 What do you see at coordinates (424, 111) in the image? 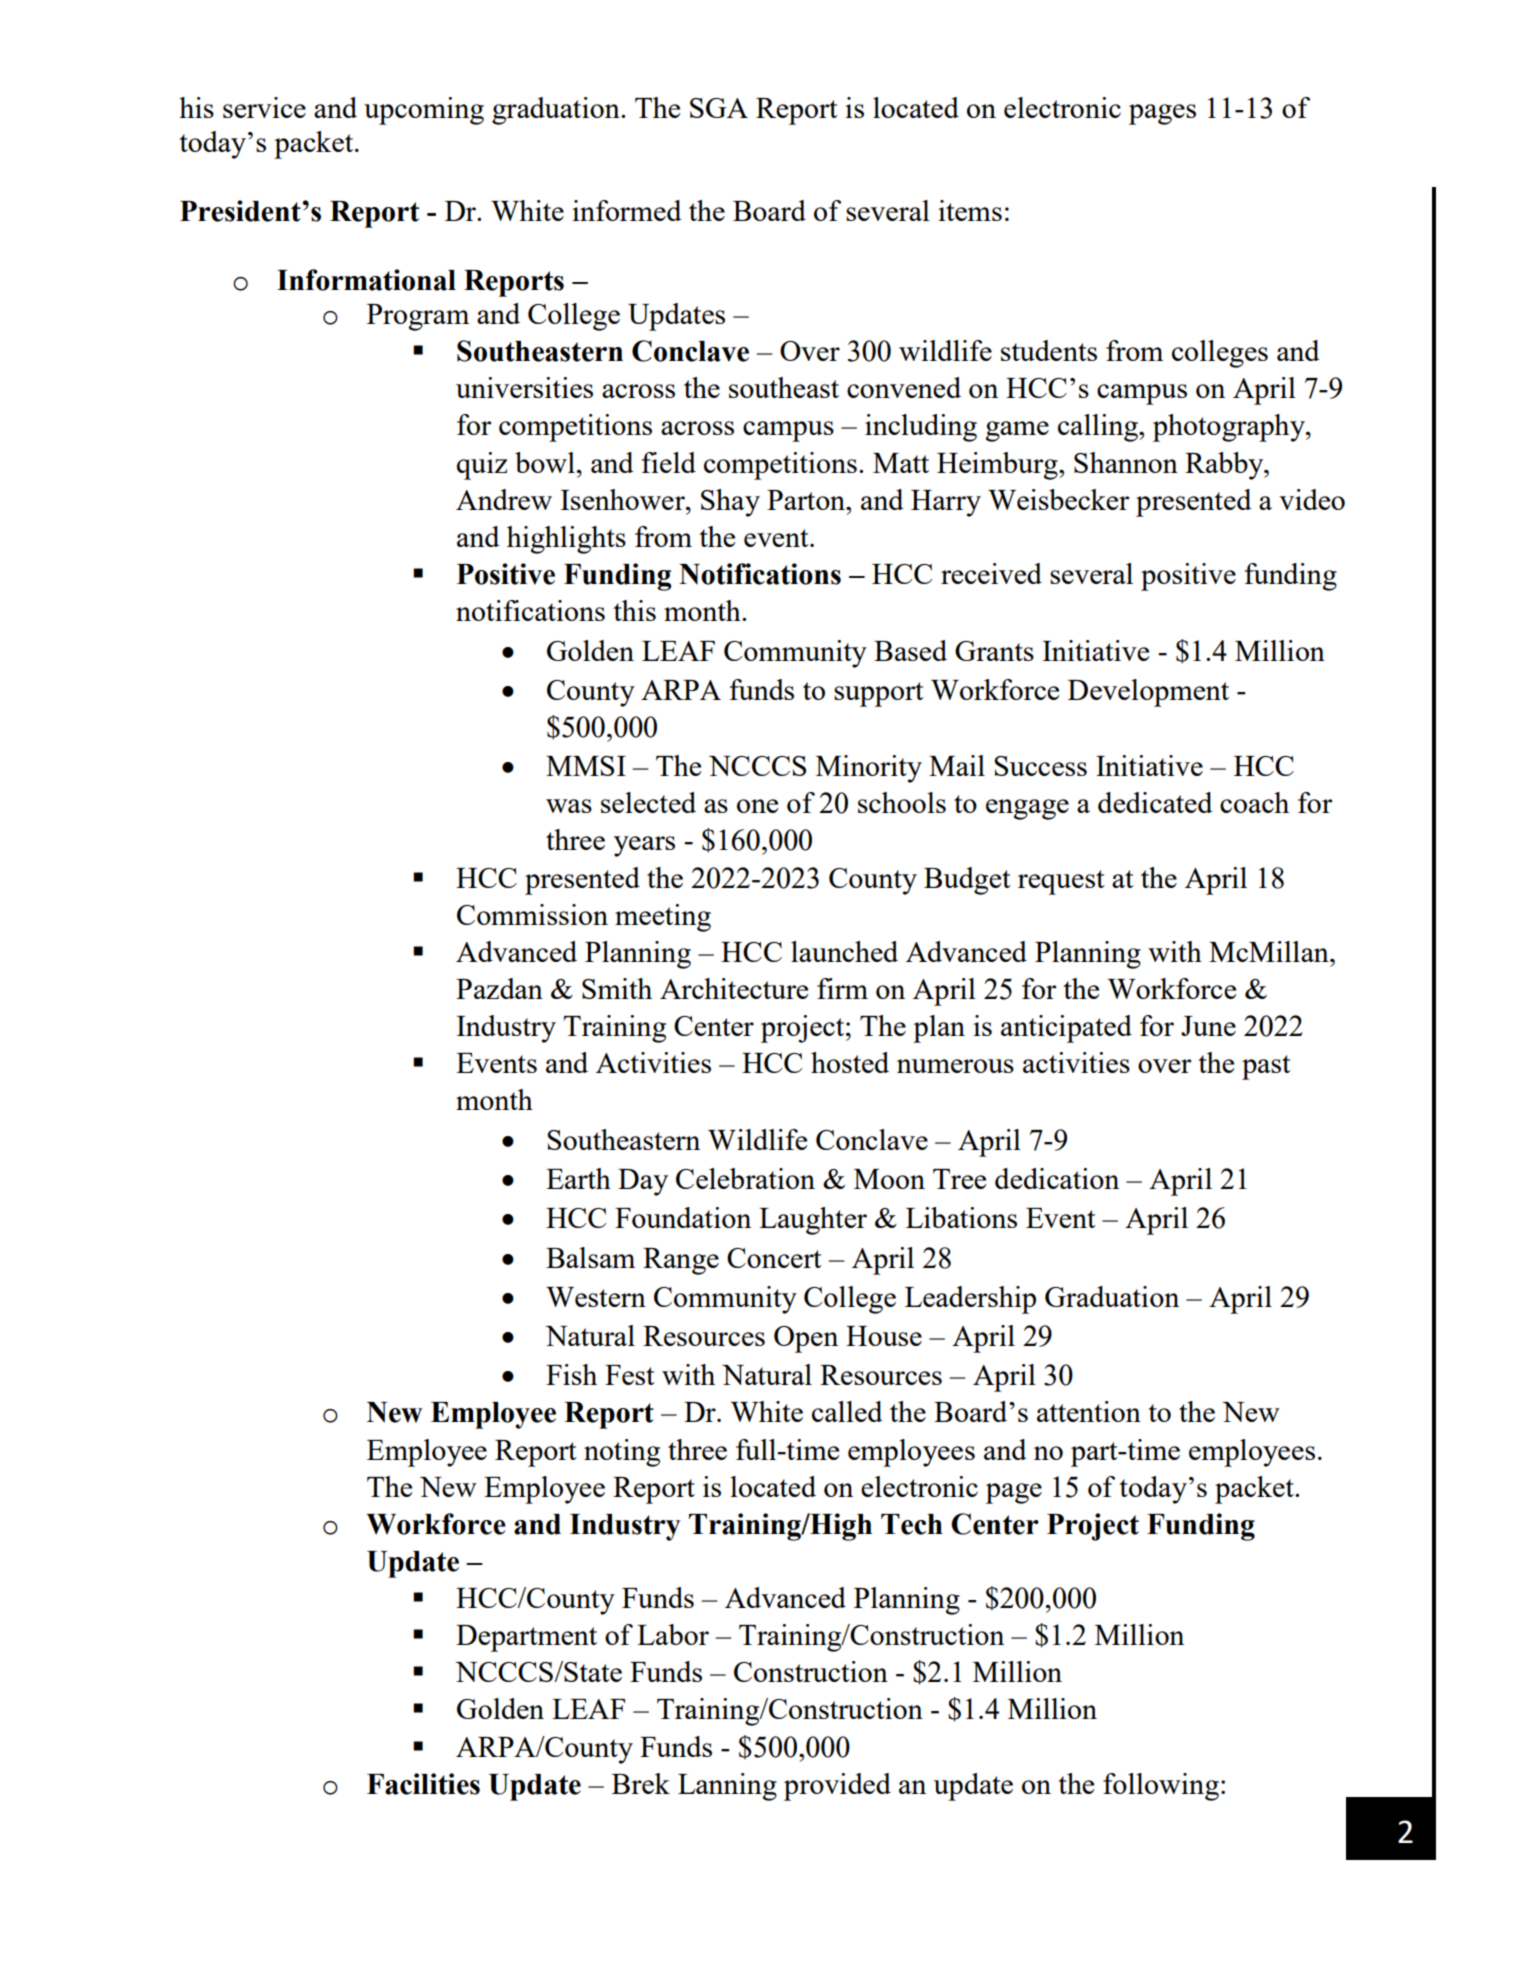
I see `upcoming` at bounding box center [424, 111].
